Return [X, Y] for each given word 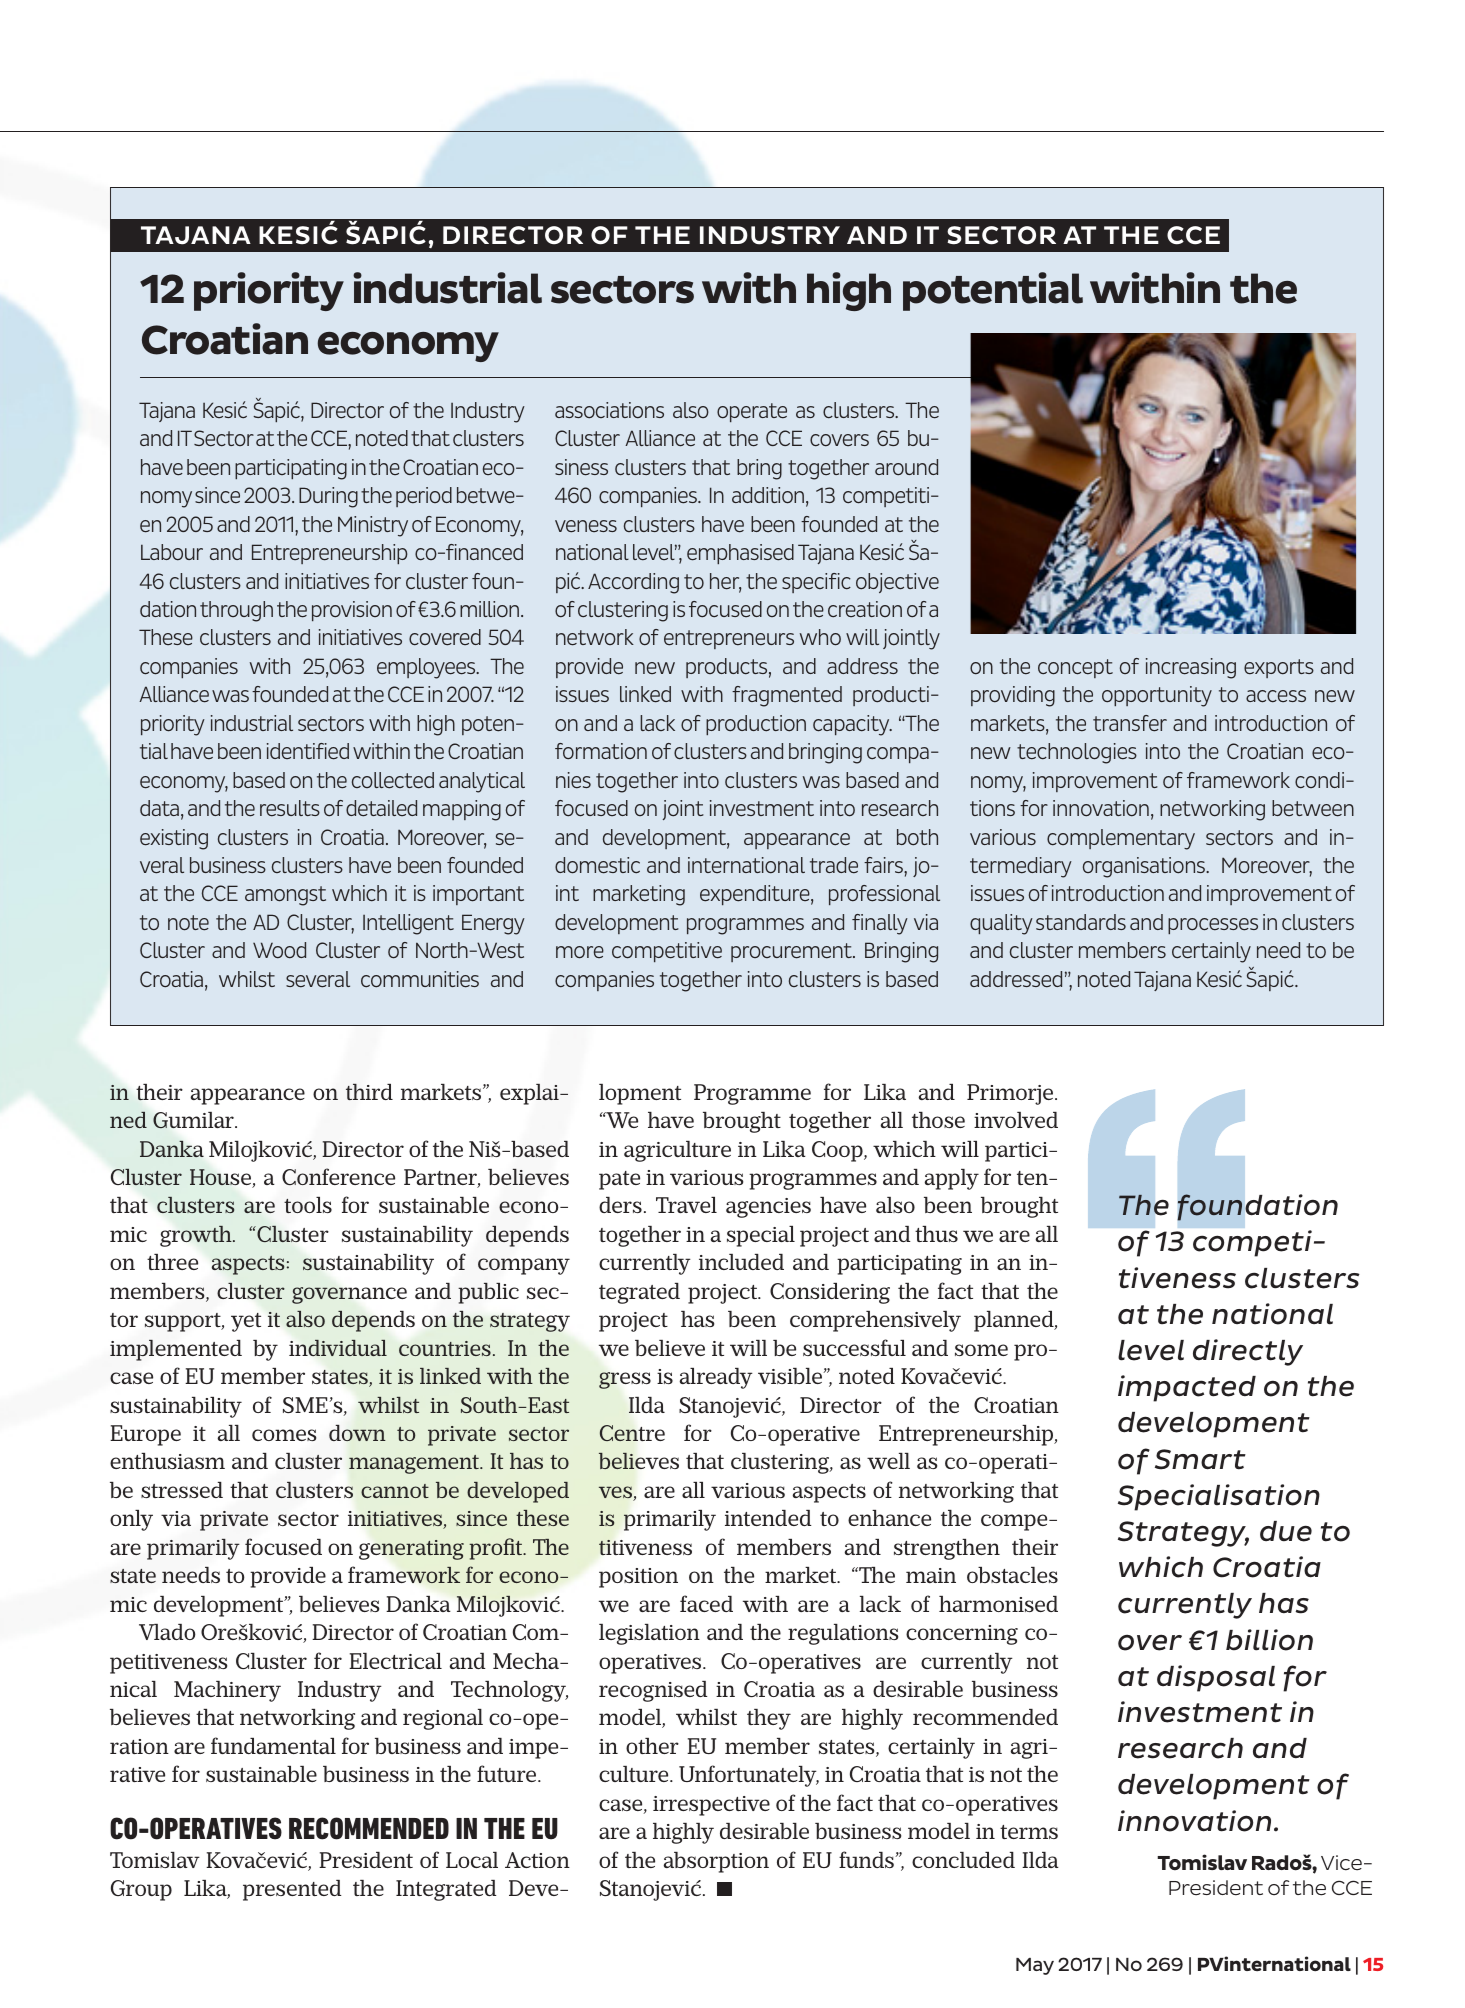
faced [706, 1603]
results [290, 808]
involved [1016, 1120]
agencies [768, 1208]
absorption [716, 1862]
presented [292, 1890]
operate [752, 412]
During [328, 497]
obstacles [1012, 1575]
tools [308, 1205]
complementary [1121, 839]
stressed [182, 1490]
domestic [597, 865]
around [906, 467]
